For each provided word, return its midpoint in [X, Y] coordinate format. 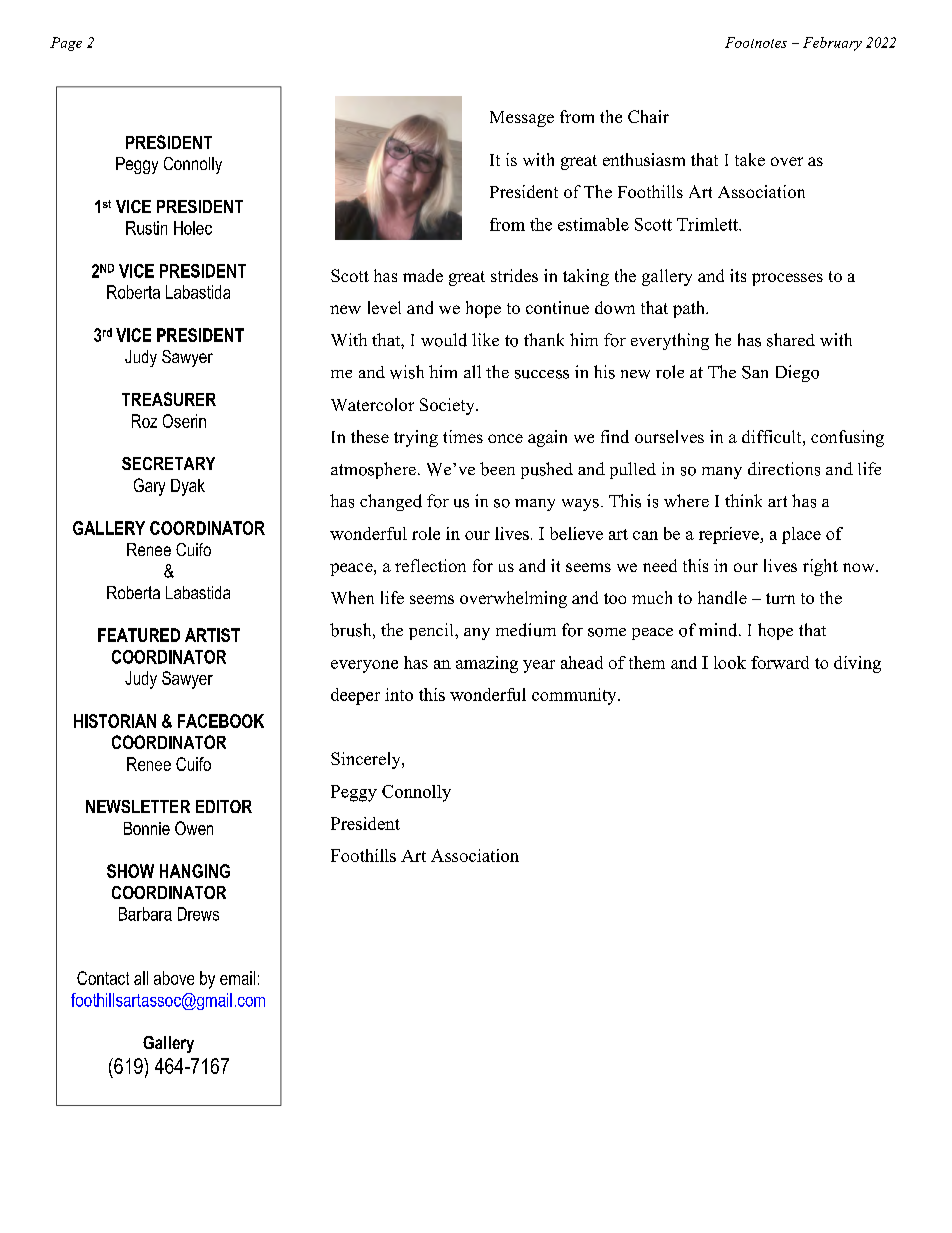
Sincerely [367, 760]
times [463, 436]
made [423, 275]
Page [66, 44]
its [738, 275]
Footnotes [756, 42]
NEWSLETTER [138, 806]
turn [780, 598]
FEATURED [139, 635]
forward [780, 662]
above [174, 978]
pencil [432, 631]
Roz [144, 421]
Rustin [146, 228]
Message [522, 119]
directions [784, 469]
